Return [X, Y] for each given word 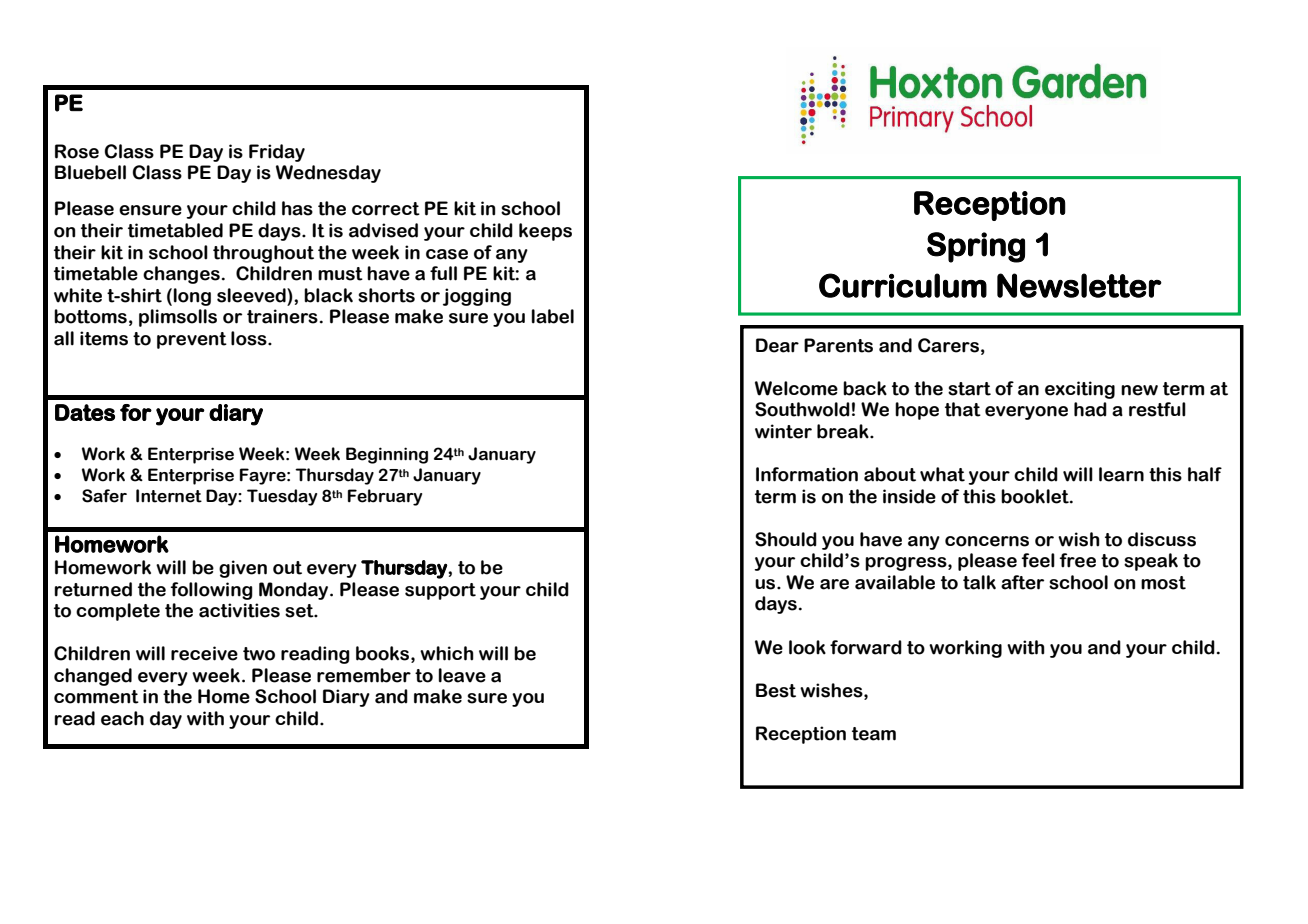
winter [783, 431]
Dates [85, 412]
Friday [277, 153]
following [212, 591]
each [122, 718]
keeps [545, 232]
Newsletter [1079, 285]
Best [776, 690]
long [192, 297]
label [553, 316]
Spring [976, 247]
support [440, 591]
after [1022, 582]
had [1090, 409]
